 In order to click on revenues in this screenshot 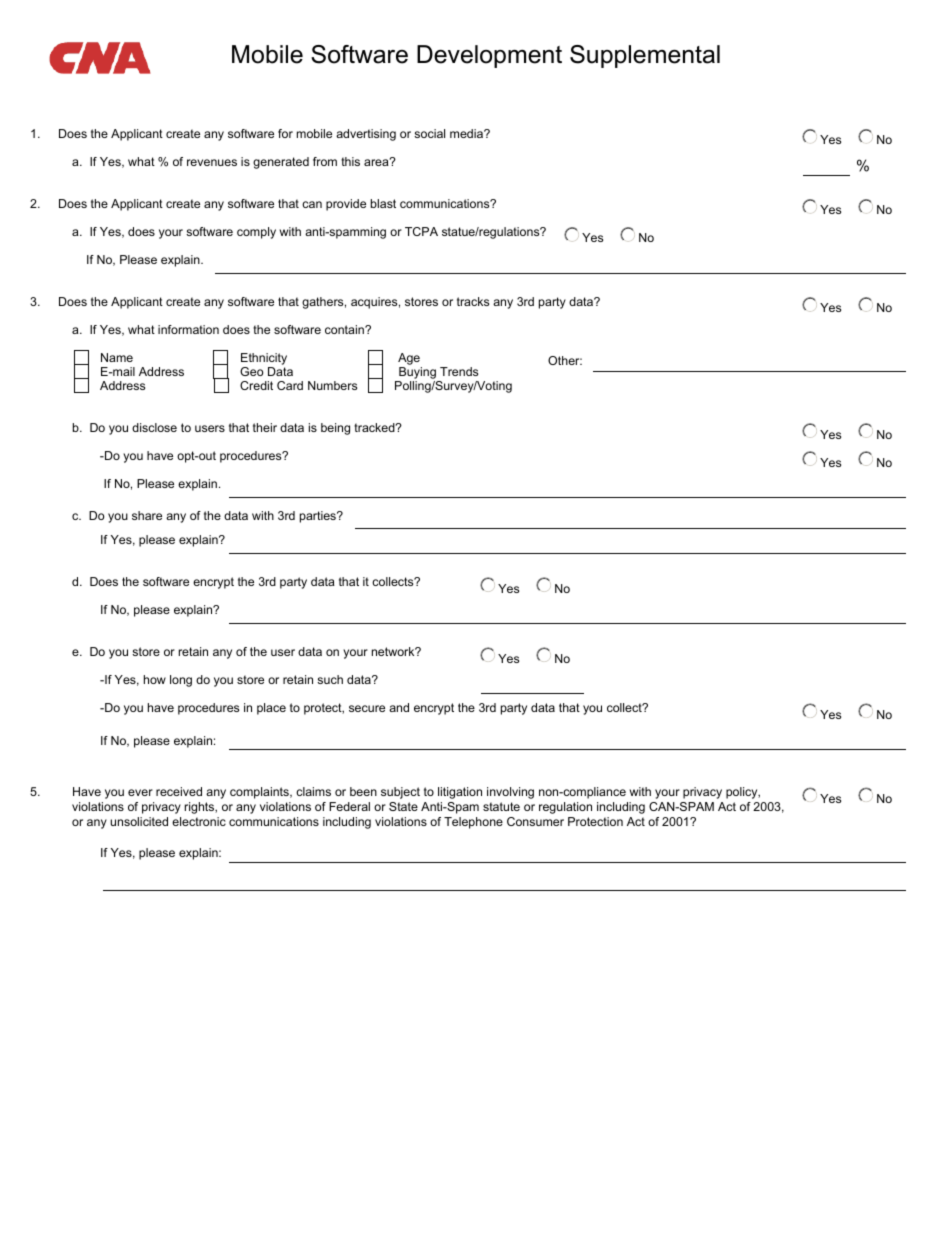, I will do `click(212, 162)`.
